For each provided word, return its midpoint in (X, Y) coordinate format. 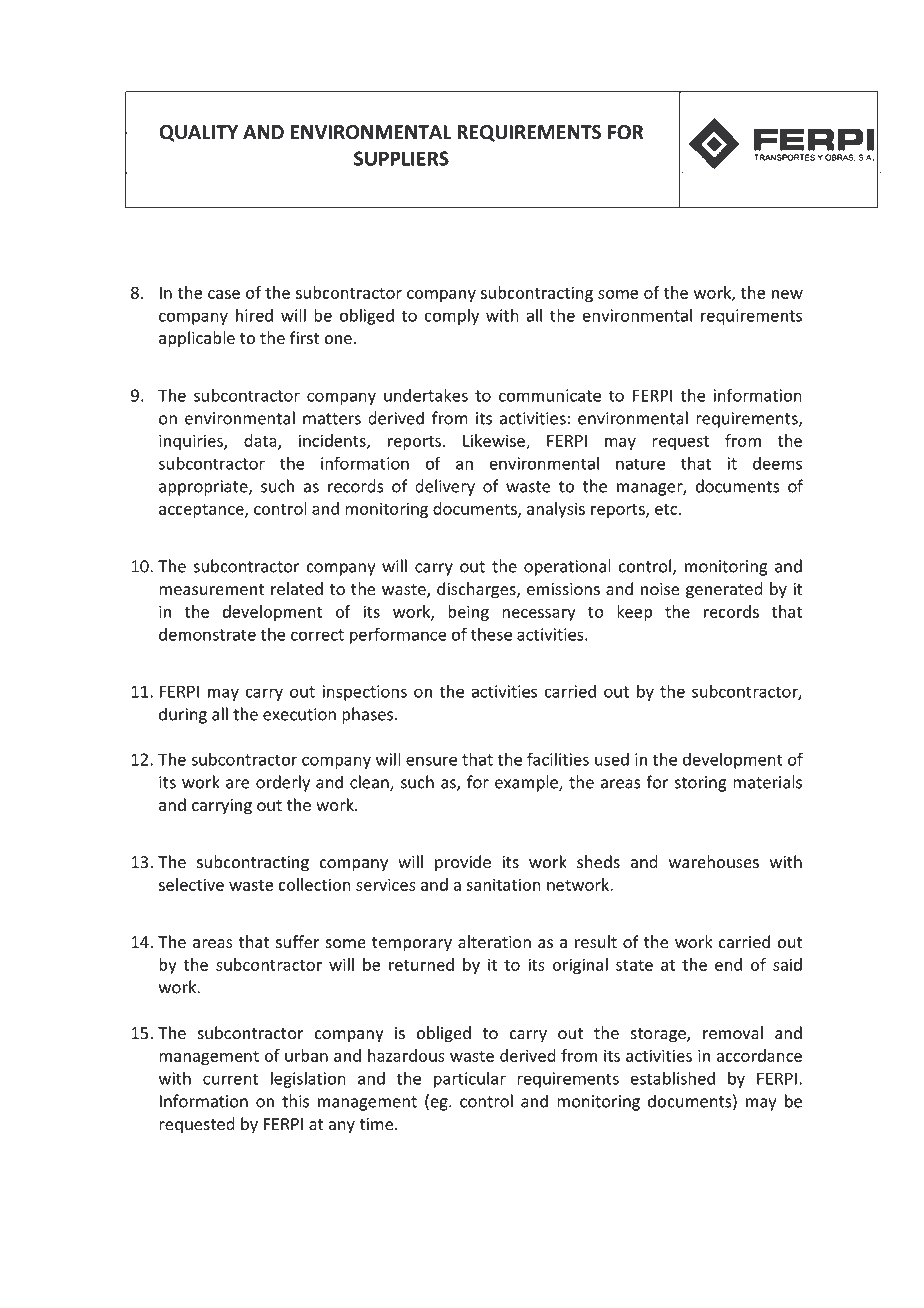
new (787, 294)
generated (724, 590)
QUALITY (198, 133)
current (230, 1079)
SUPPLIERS (401, 158)
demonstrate (207, 634)
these (491, 634)
